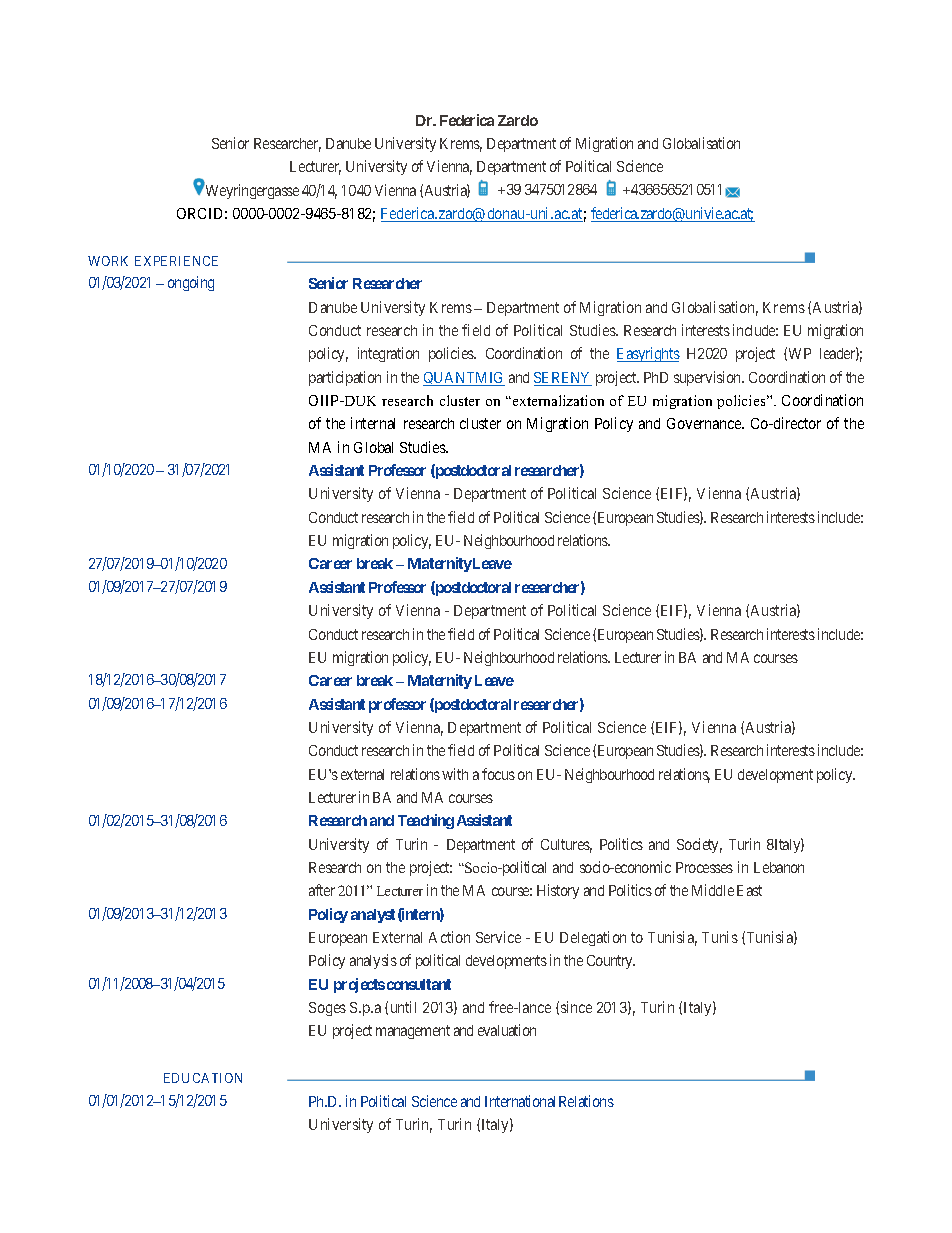  I want to click on focus, so click(498, 774).
